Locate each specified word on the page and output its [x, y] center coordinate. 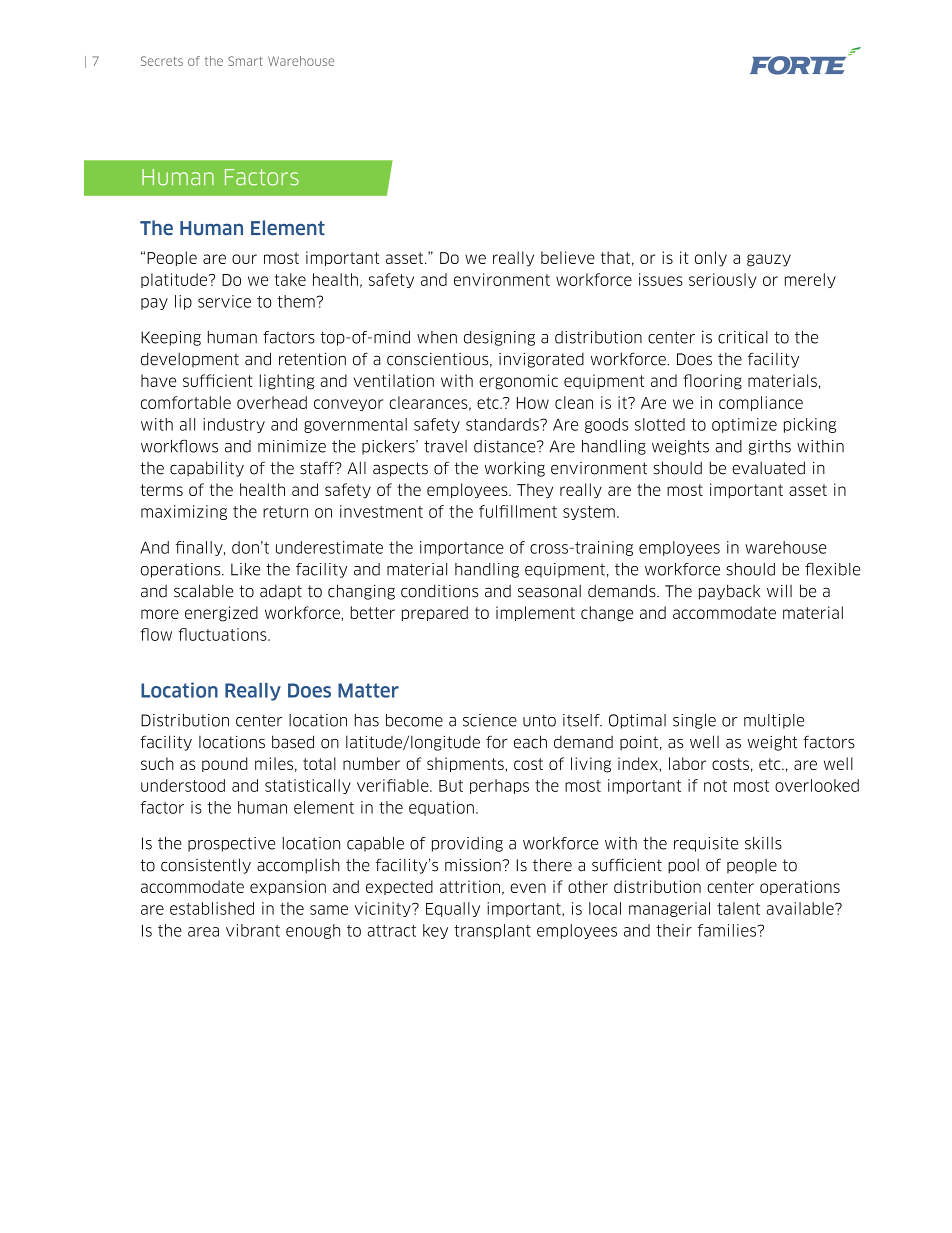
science [490, 720]
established [212, 908]
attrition [470, 886]
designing [499, 338]
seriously [722, 280]
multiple [774, 721]
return [285, 512]
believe [568, 257]
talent [738, 908]
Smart [245, 61]
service [224, 301]
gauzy [769, 260]
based [293, 742]
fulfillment [518, 511]
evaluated [768, 468]
